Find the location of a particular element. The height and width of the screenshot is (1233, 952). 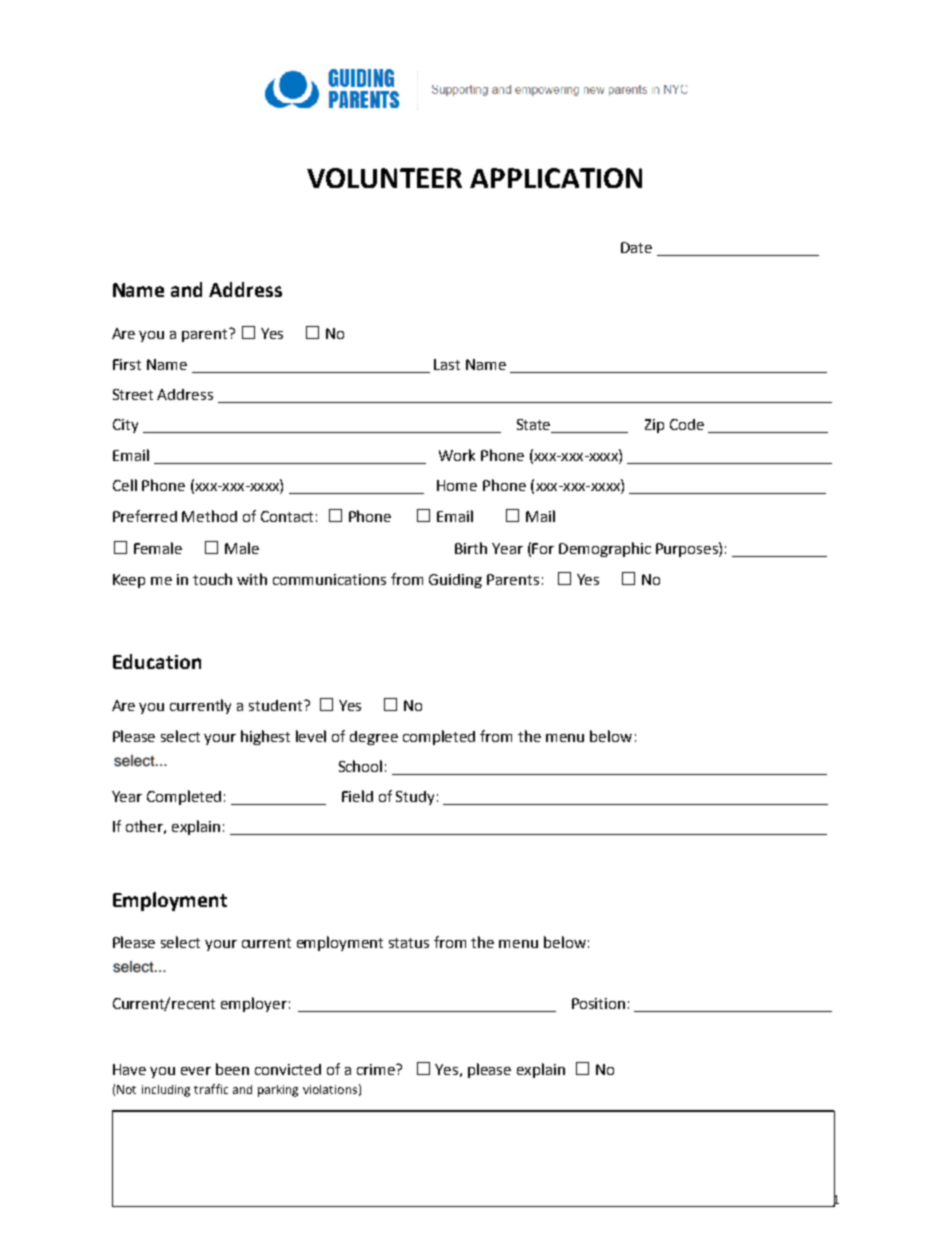

ever is located at coordinates (196, 1071).
